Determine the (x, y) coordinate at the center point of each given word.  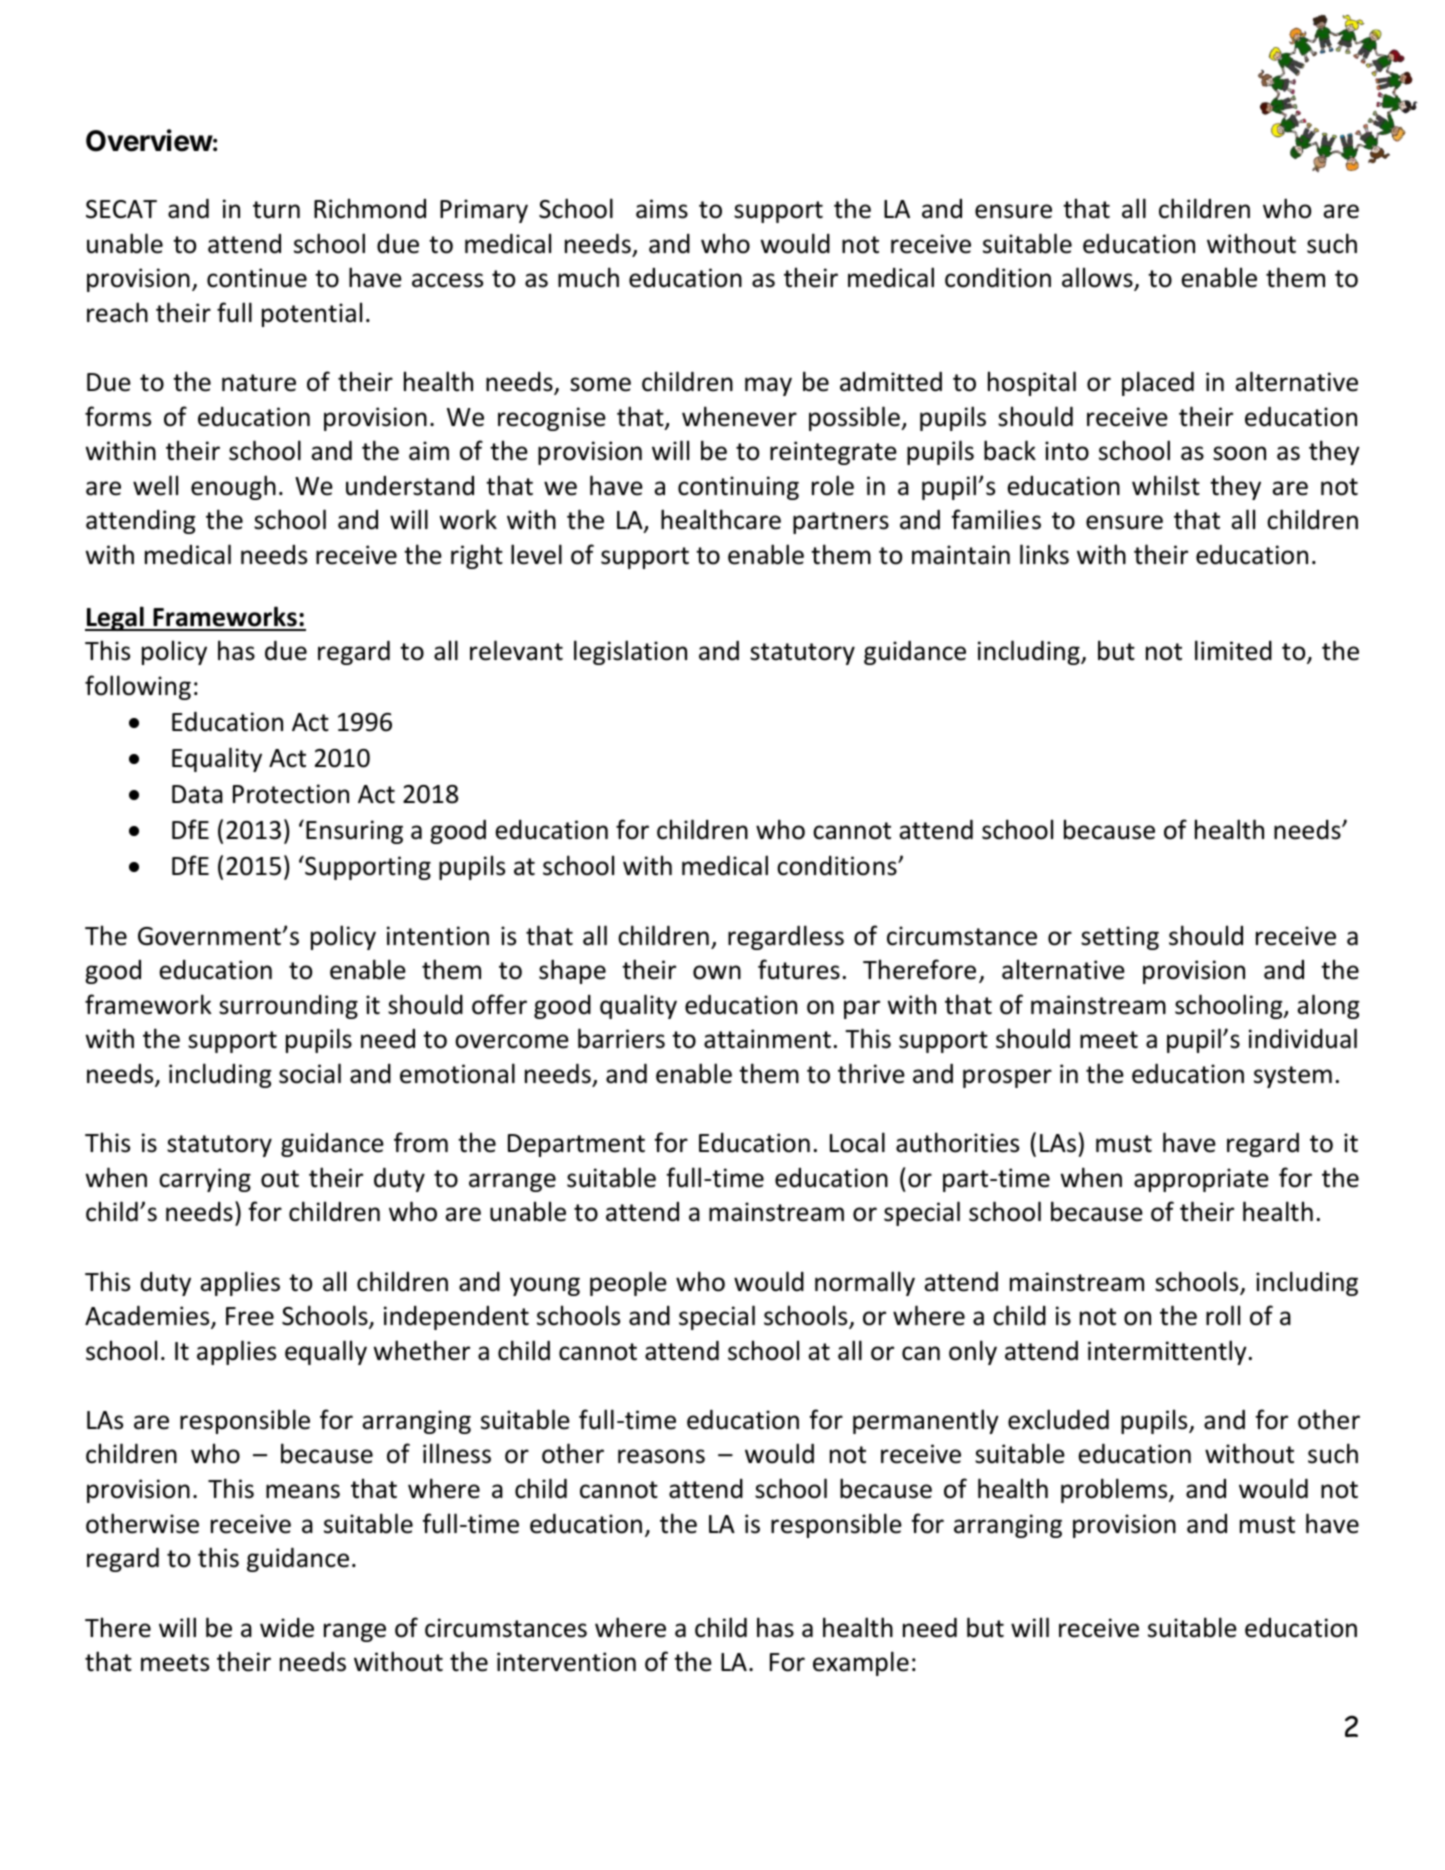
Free (250, 1316)
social (310, 1073)
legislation (630, 652)
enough (233, 487)
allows (1098, 279)
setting (1120, 938)
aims (662, 209)
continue (257, 278)
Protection (291, 794)
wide (287, 1628)
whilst (1166, 485)
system (1293, 1077)
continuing (738, 488)
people (628, 1283)
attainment (767, 1039)
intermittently (1167, 1352)
